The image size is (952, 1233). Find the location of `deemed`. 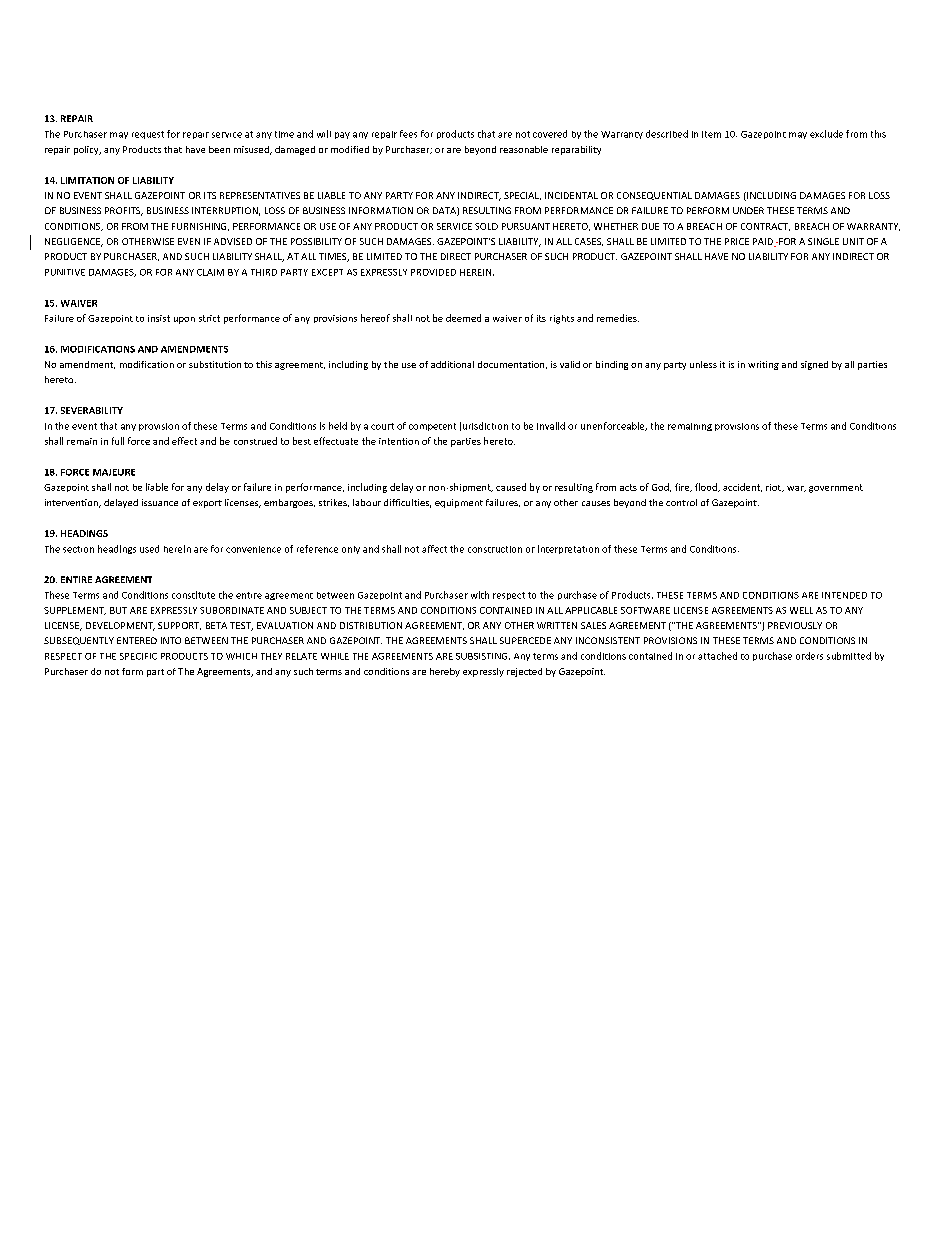

deemed is located at coordinates (463, 318).
